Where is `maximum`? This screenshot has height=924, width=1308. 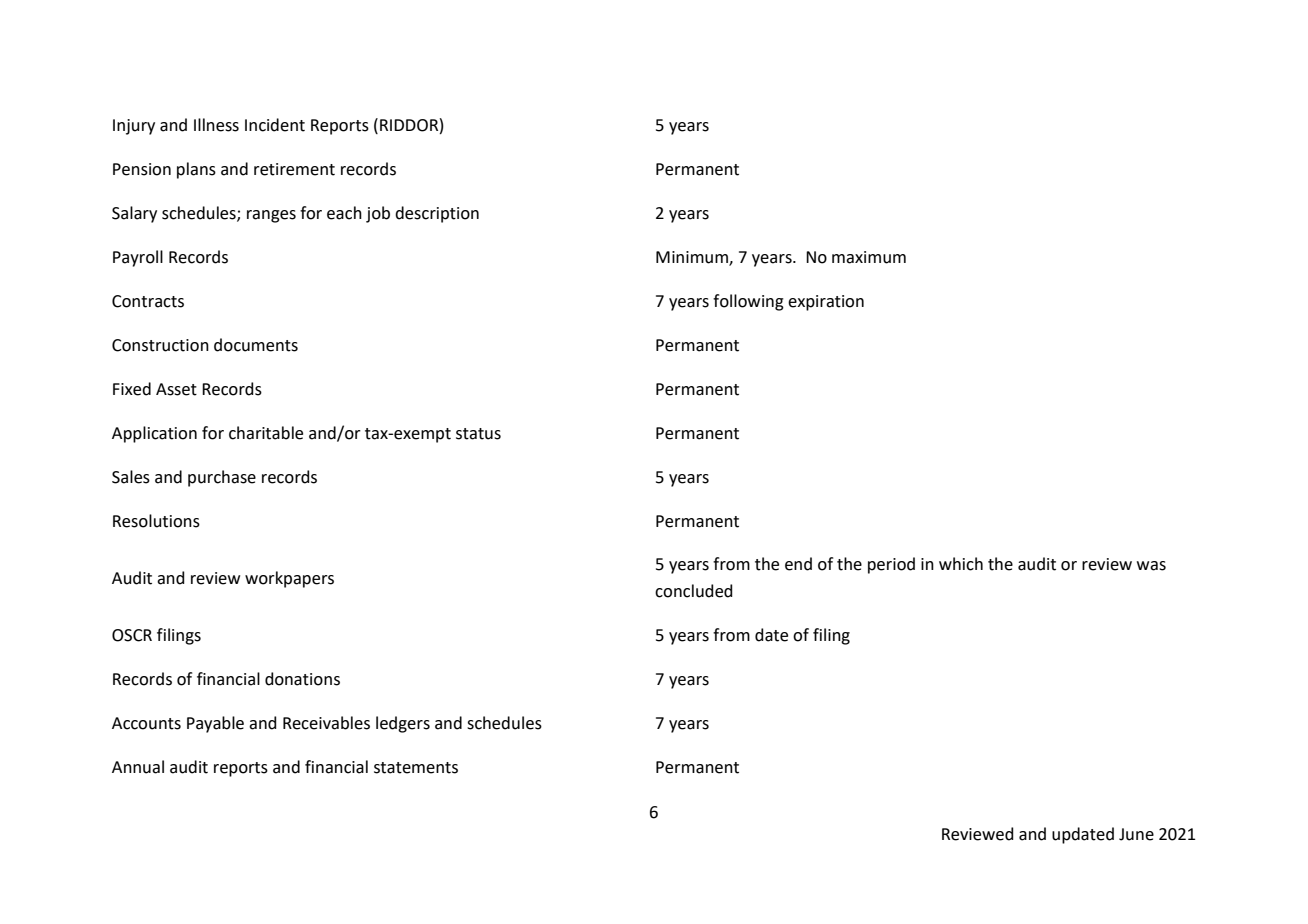 maximum is located at coordinates (869, 257).
